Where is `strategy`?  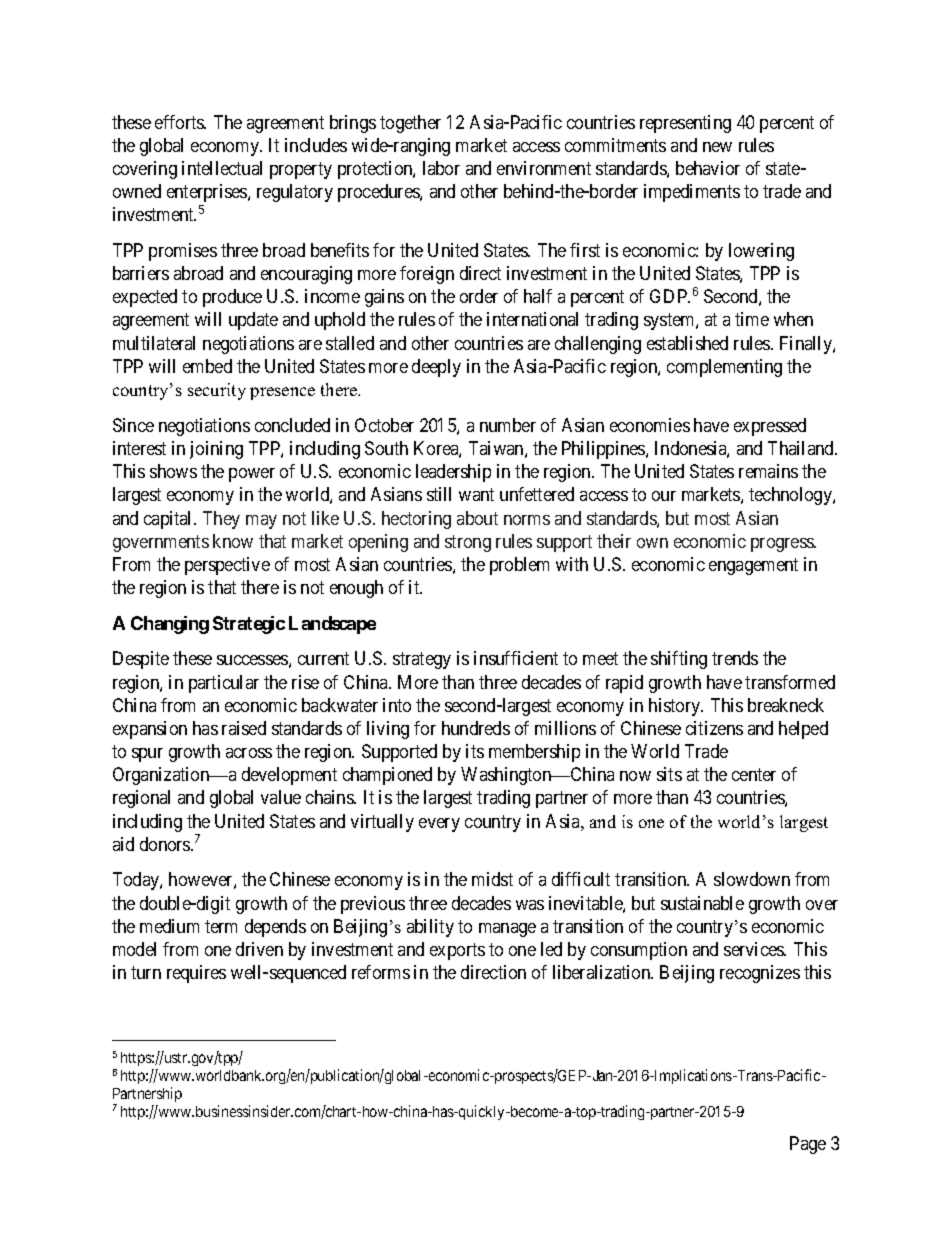
strategy is located at coordinates (422, 661).
